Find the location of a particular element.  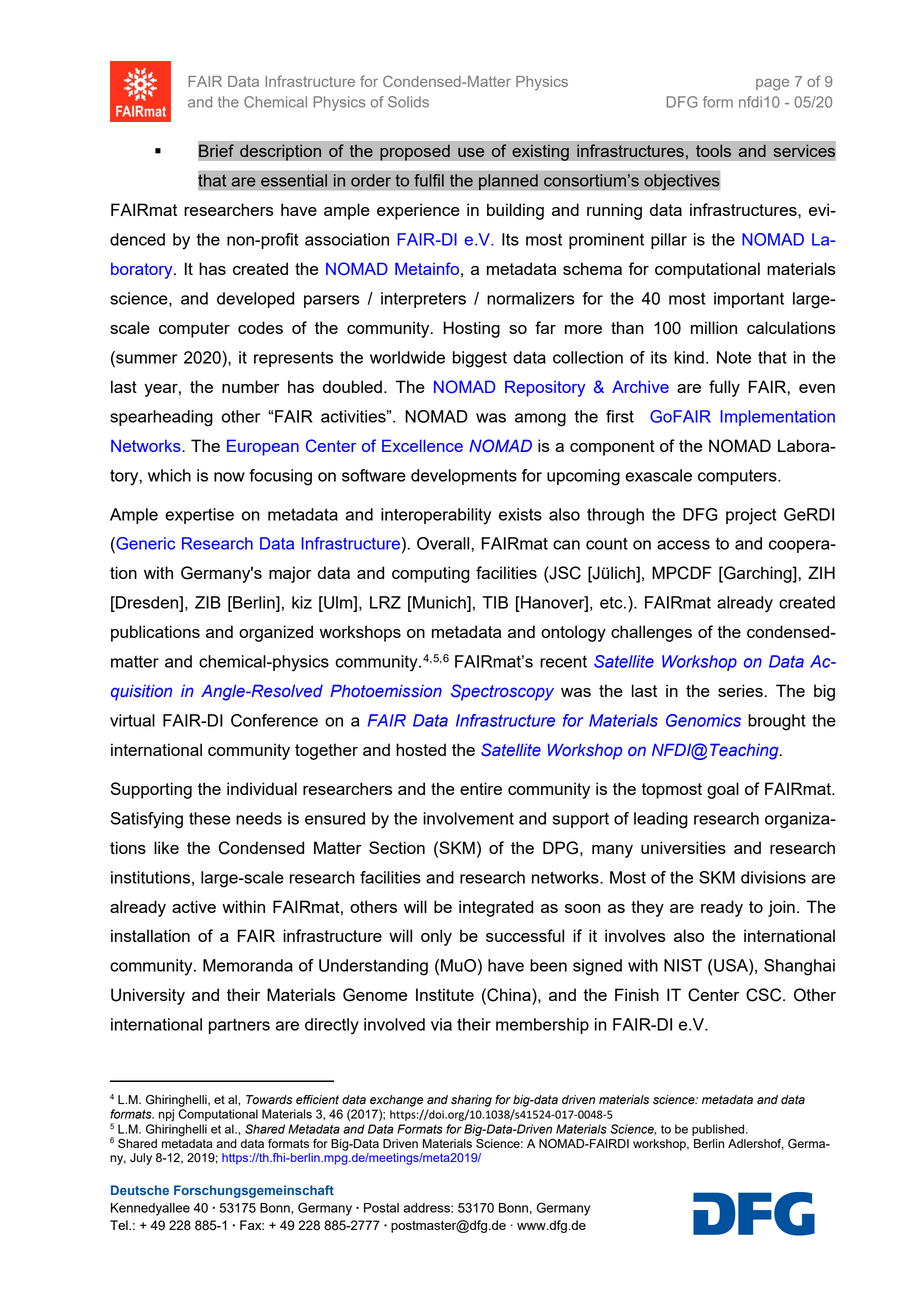

essential is located at coordinates (294, 180).
